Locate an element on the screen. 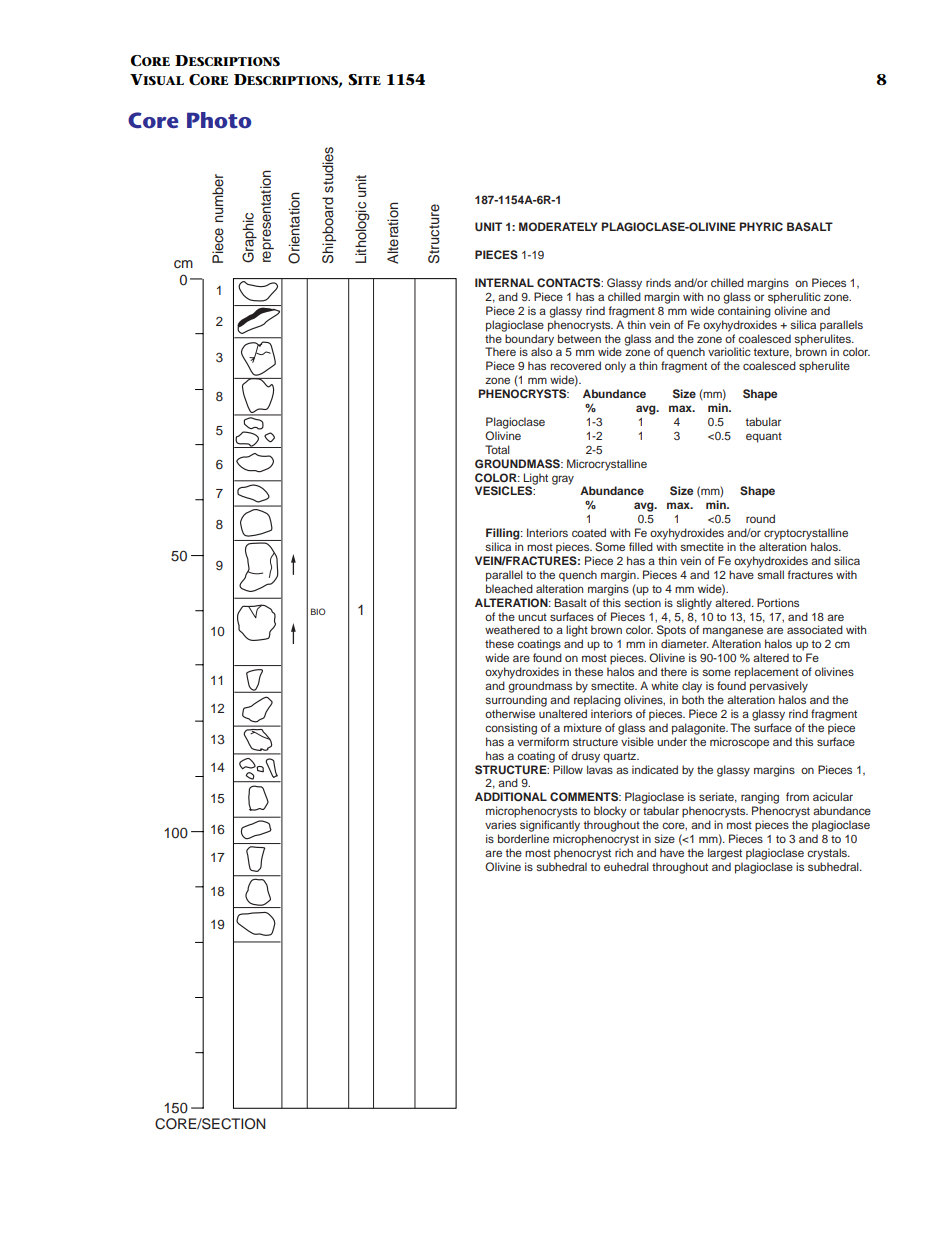 Image resolution: width=952 pixels, height=1233 pixels. only is located at coordinates (615, 367).
